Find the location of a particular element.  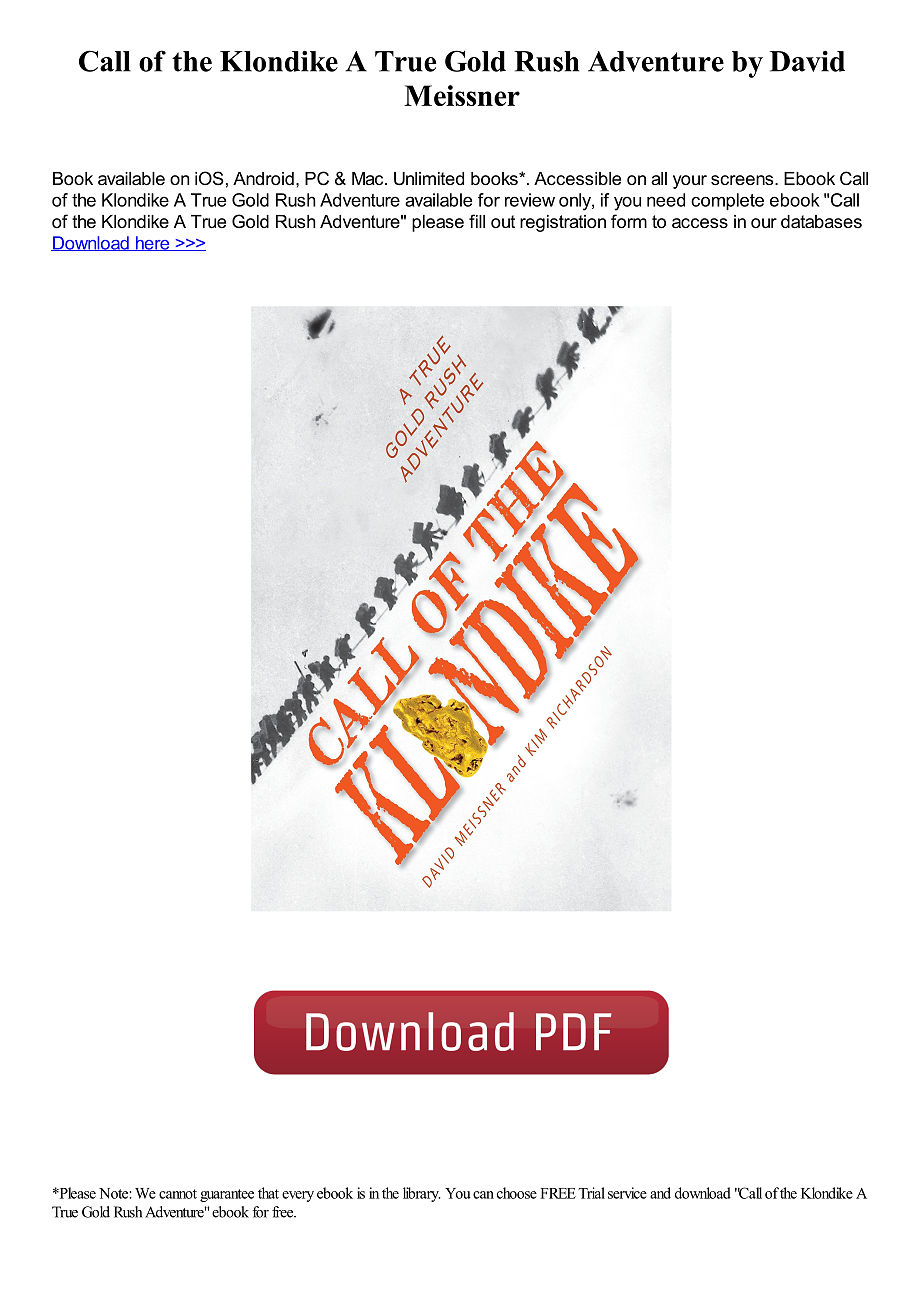

here is located at coordinates (152, 243).
